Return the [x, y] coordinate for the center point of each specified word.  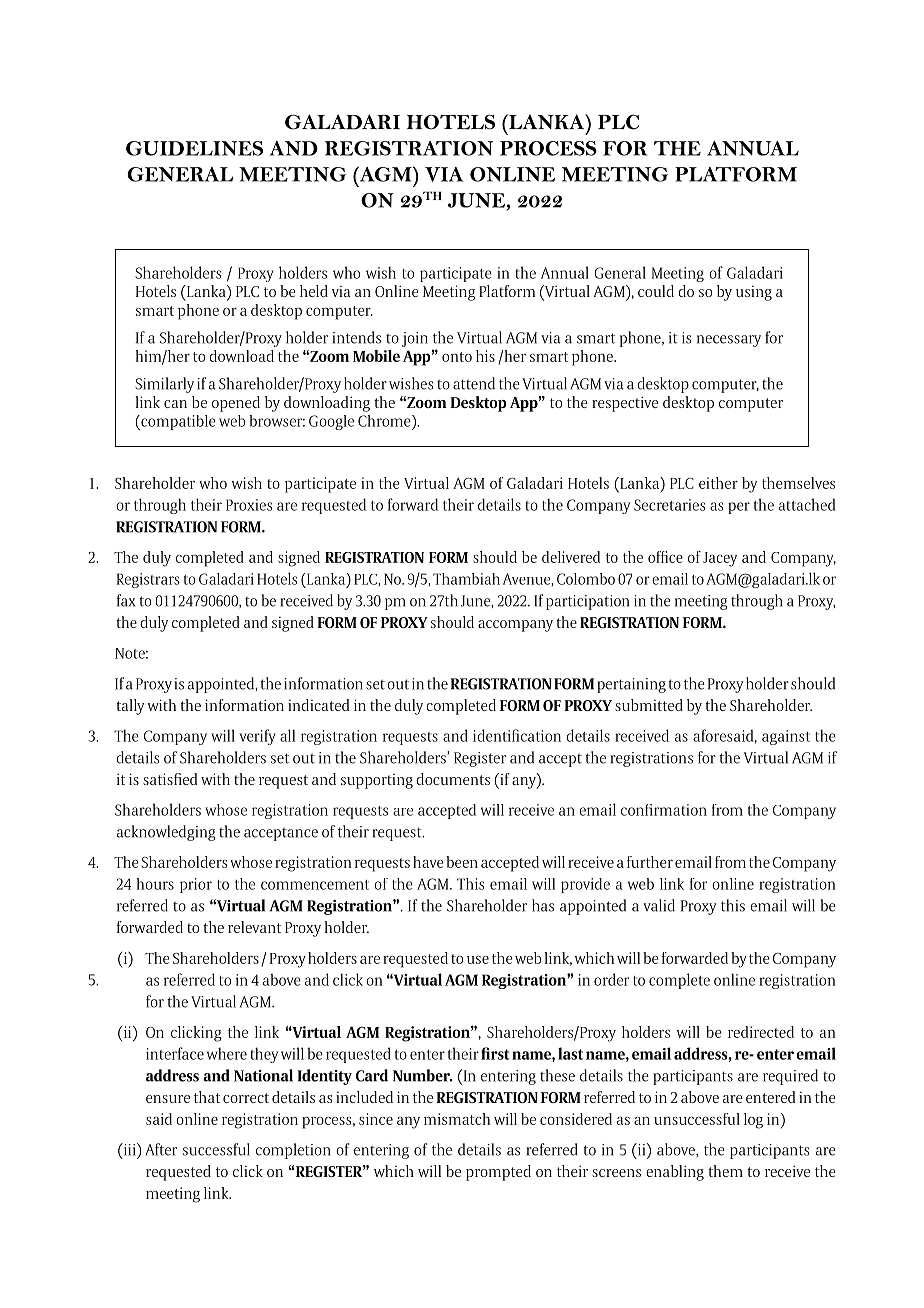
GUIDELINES [194, 148]
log [753, 1121]
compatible [177, 422]
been [462, 862]
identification [517, 735]
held [314, 291]
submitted [649, 705]
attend [474, 383]
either [718, 483]
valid [659, 905]
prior [196, 885]
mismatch [457, 1119]
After [161, 1149]
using [754, 293]
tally [130, 707]
